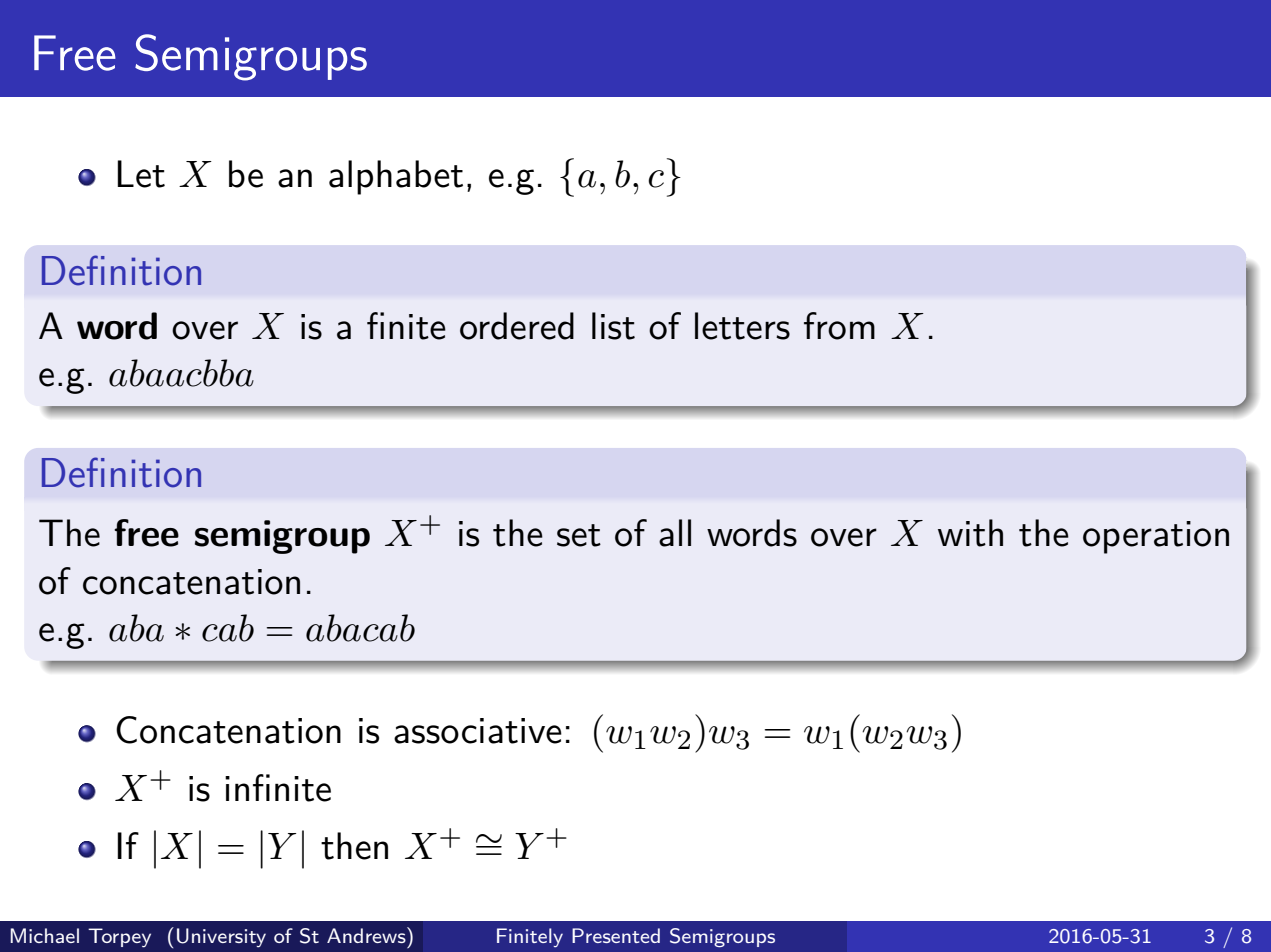 This screenshot has width=1271, height=952. What do you see at coordinates (1156, 537) in the screenshot?
I see `operation` at bounding box center [1156, 537].
